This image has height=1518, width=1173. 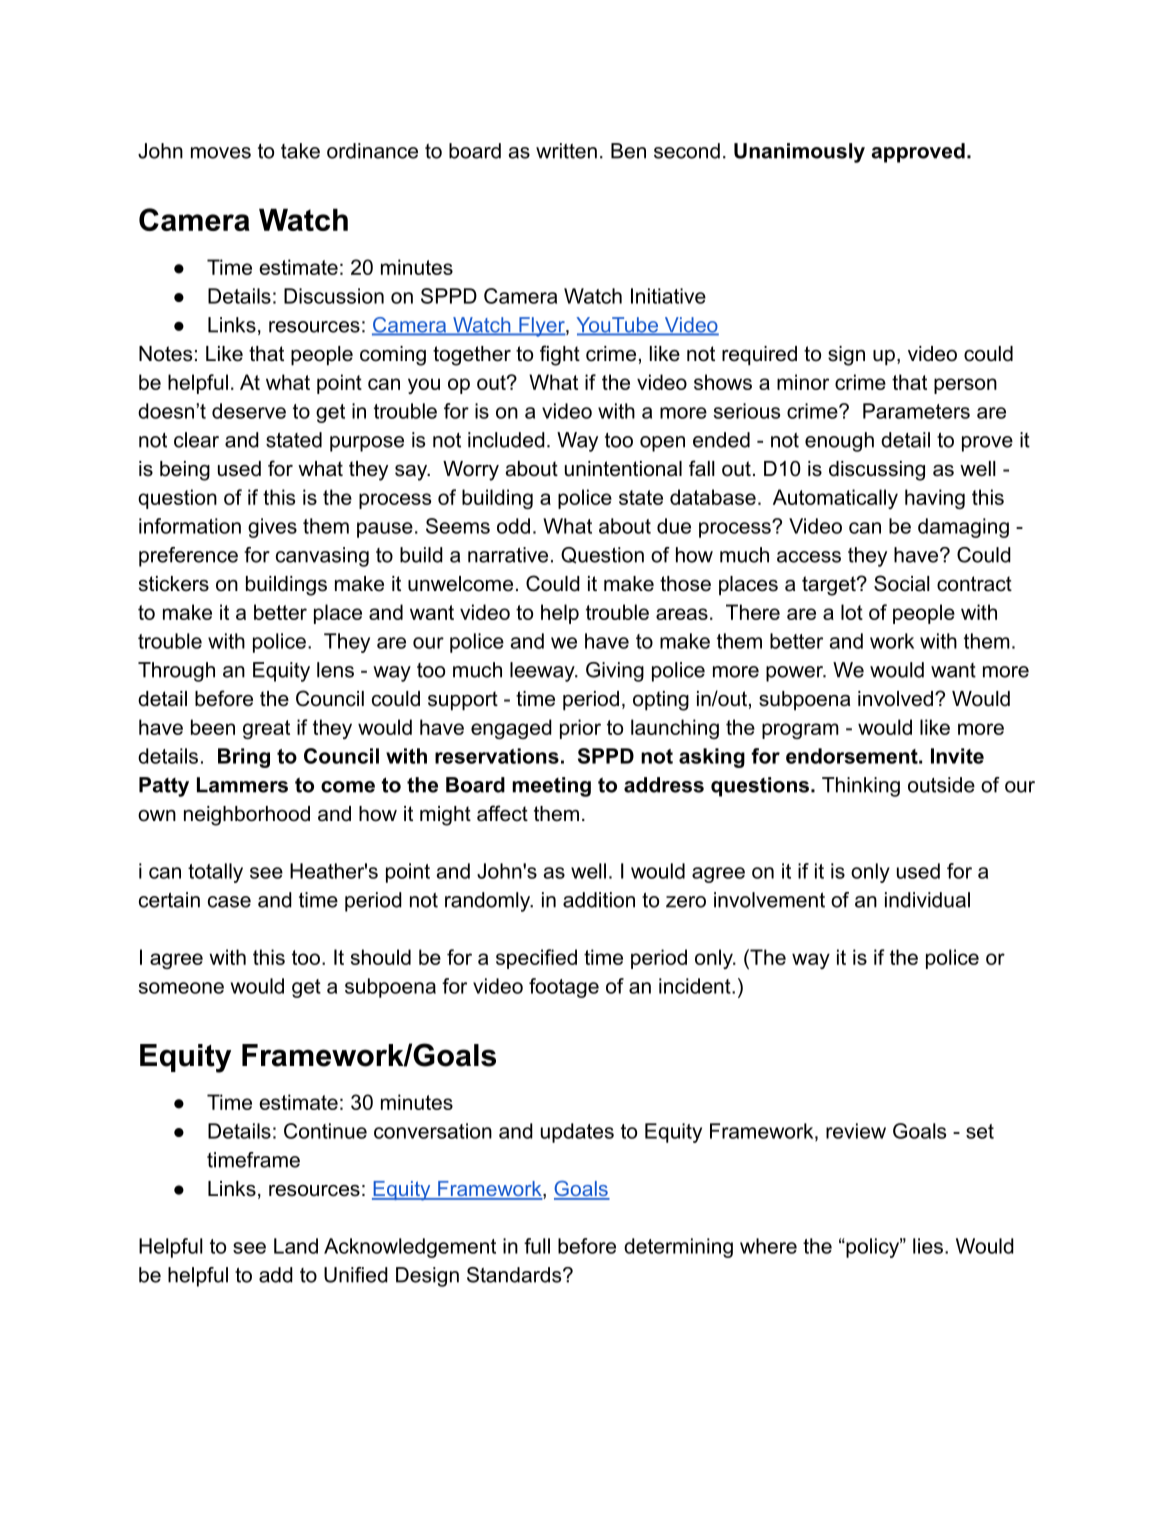 I want to click on stickers, so click(x=174, y=584).
